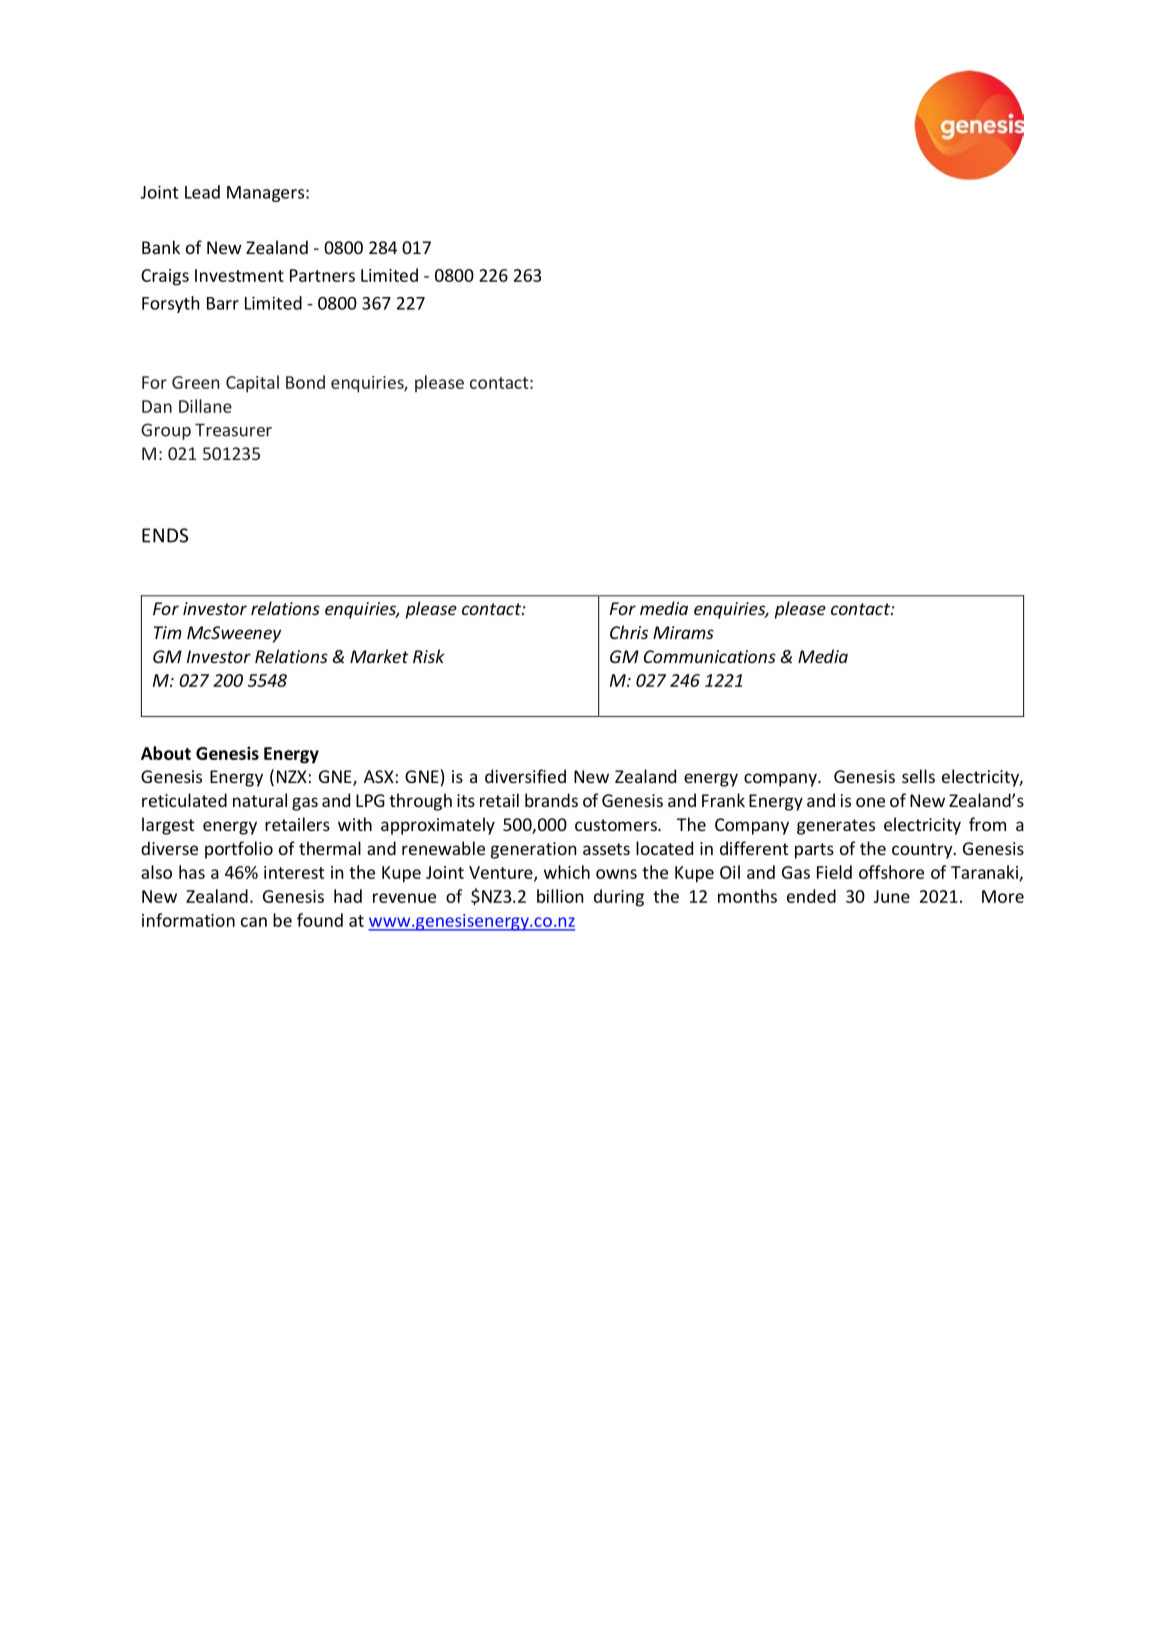  I want to click on Partners, so click(322, 275).
